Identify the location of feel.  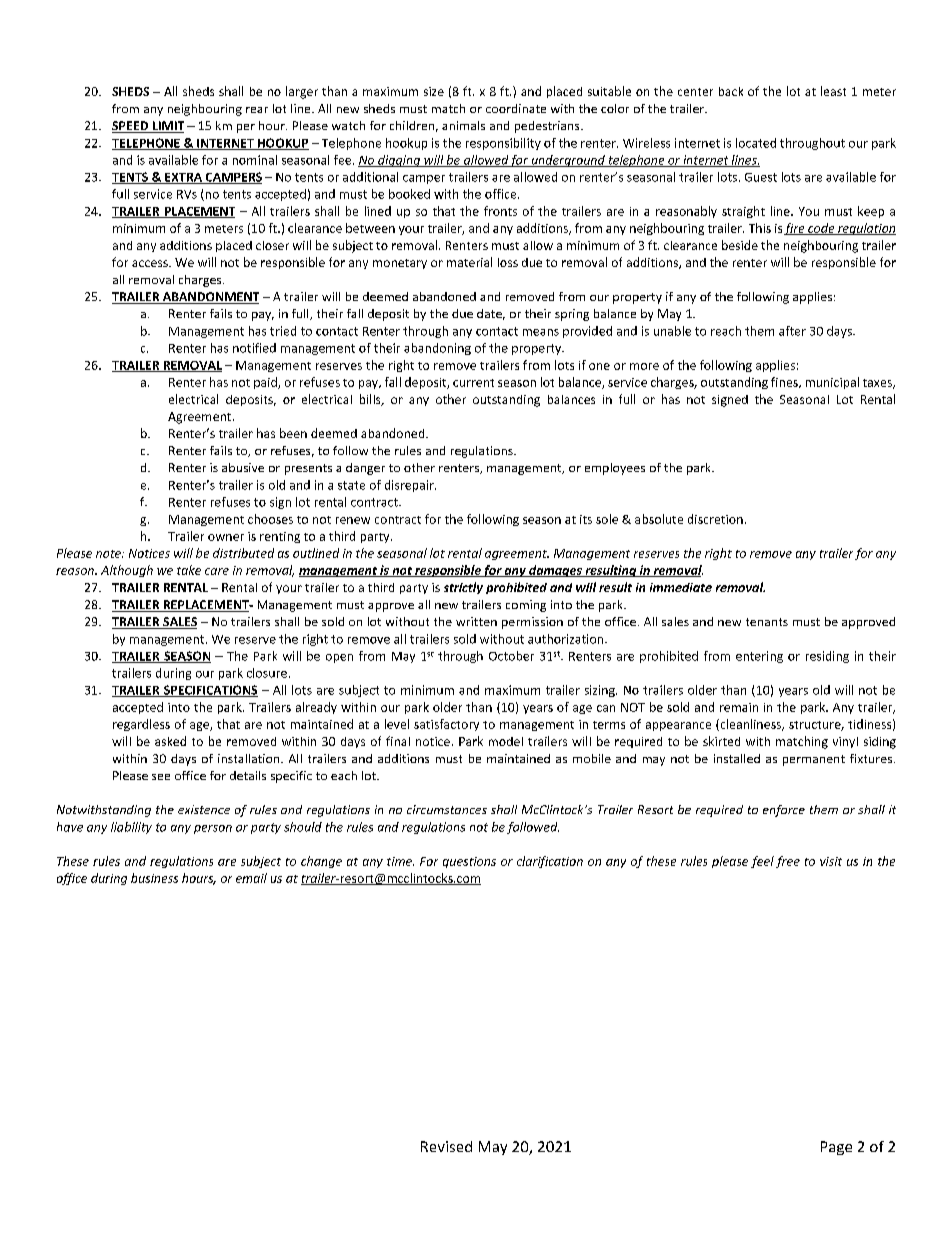
(762, 862).
